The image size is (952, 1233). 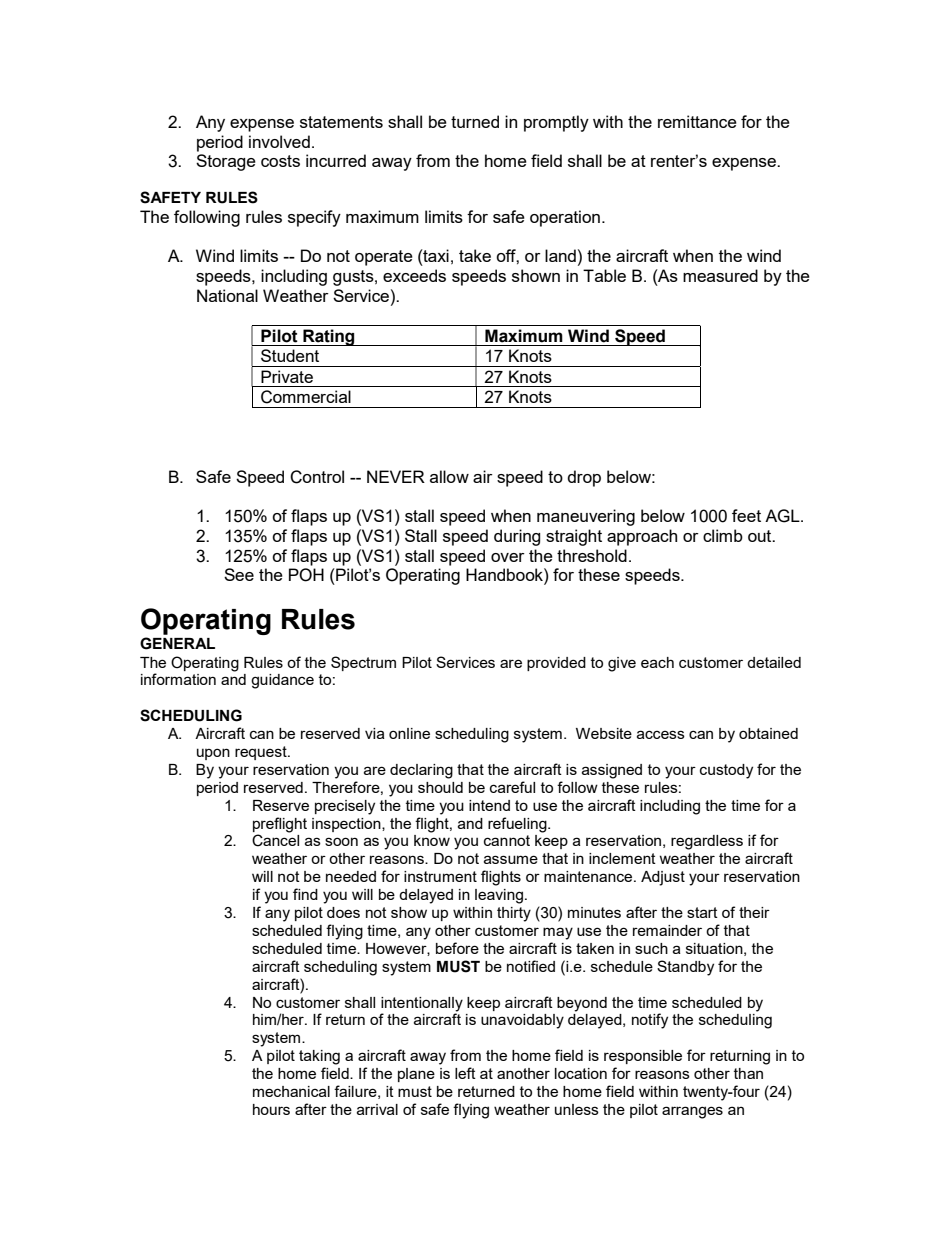 What do you see at coordinates (697, 121) in the screenshot?
I see `remittance` at bounding box center [697, 121].
